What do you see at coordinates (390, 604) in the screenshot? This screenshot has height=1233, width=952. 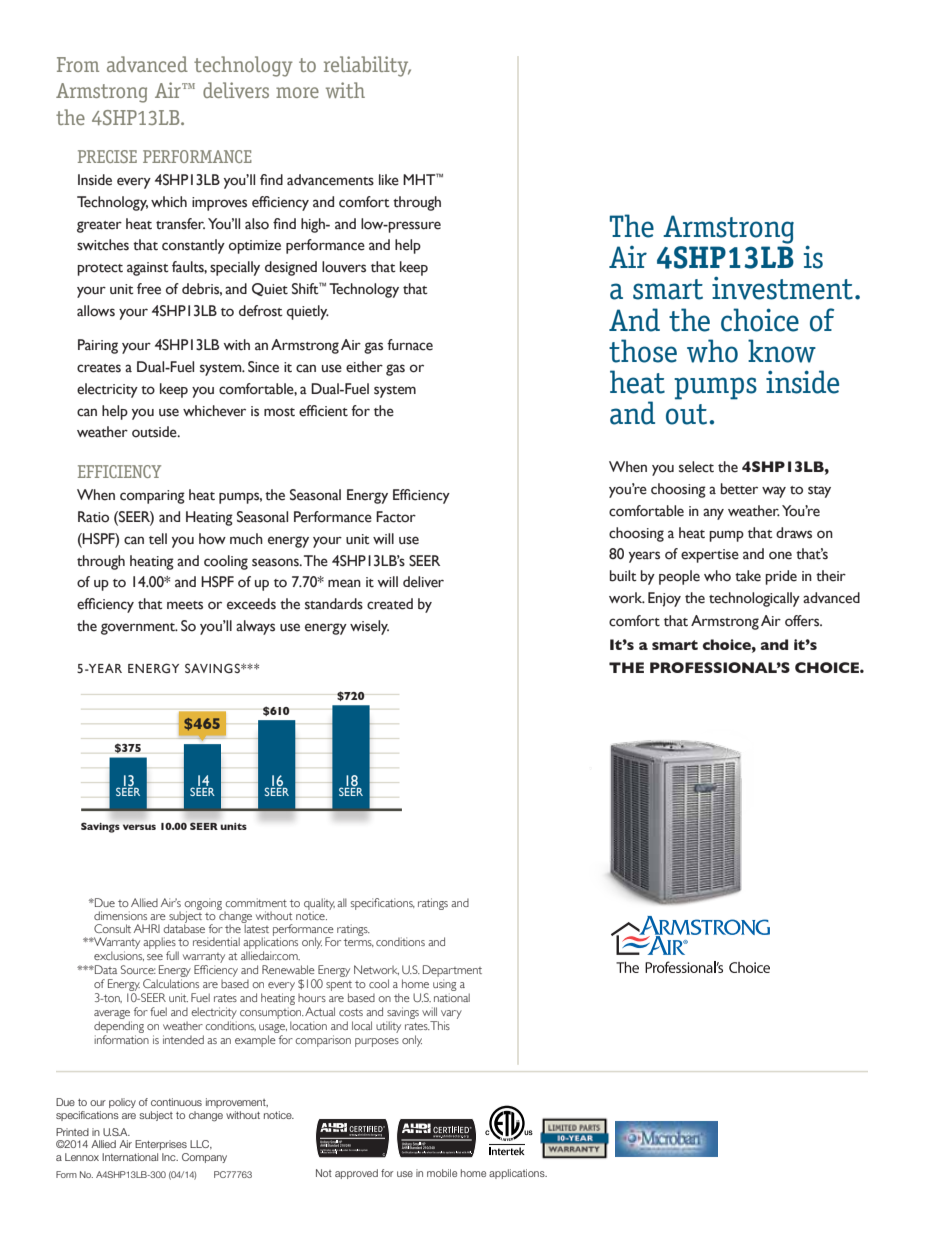 I see `created` at bounding box center [390, 604].
